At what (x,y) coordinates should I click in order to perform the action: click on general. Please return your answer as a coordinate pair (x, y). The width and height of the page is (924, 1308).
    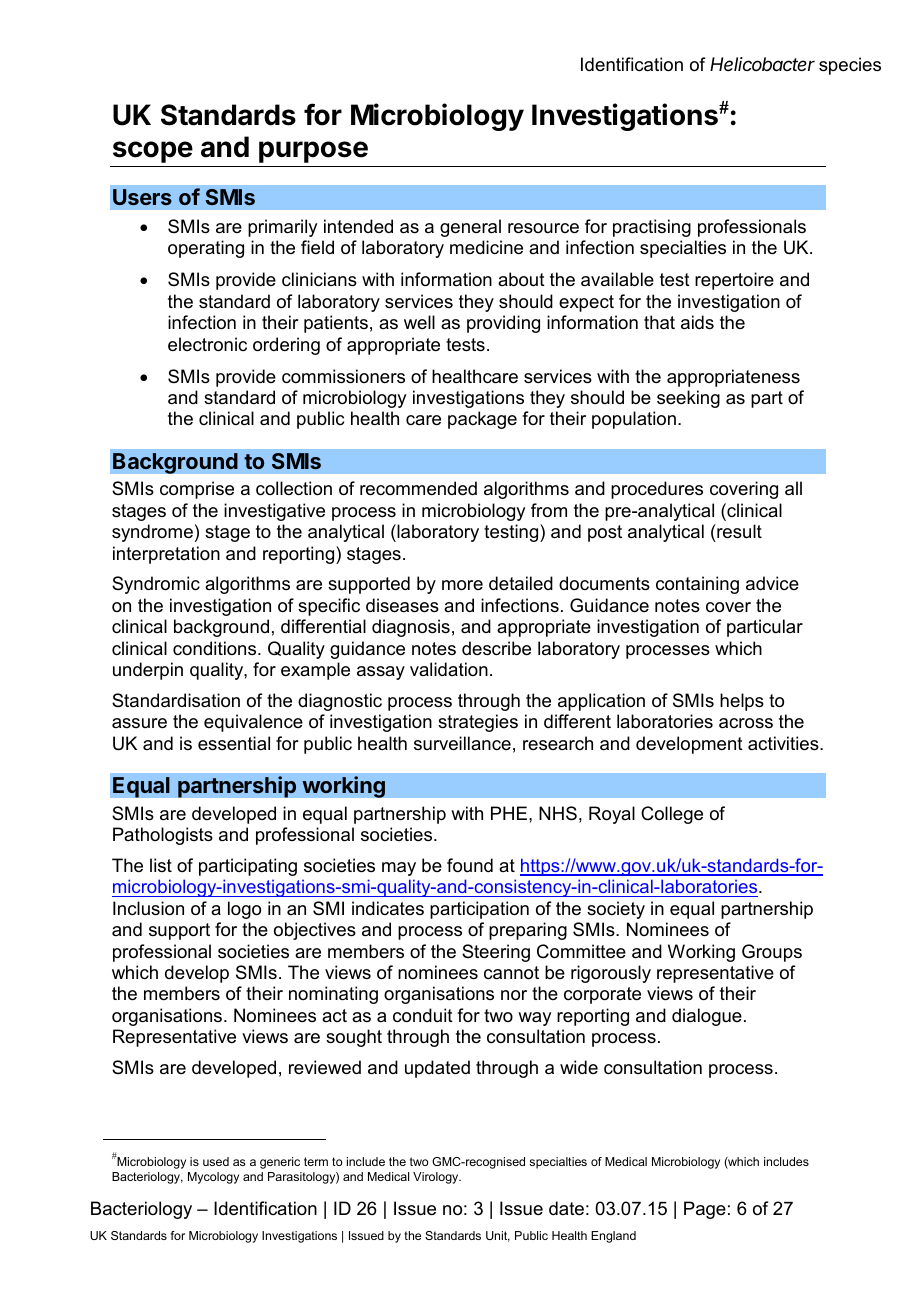
    Looking at the image, I should click on (470, 228).
